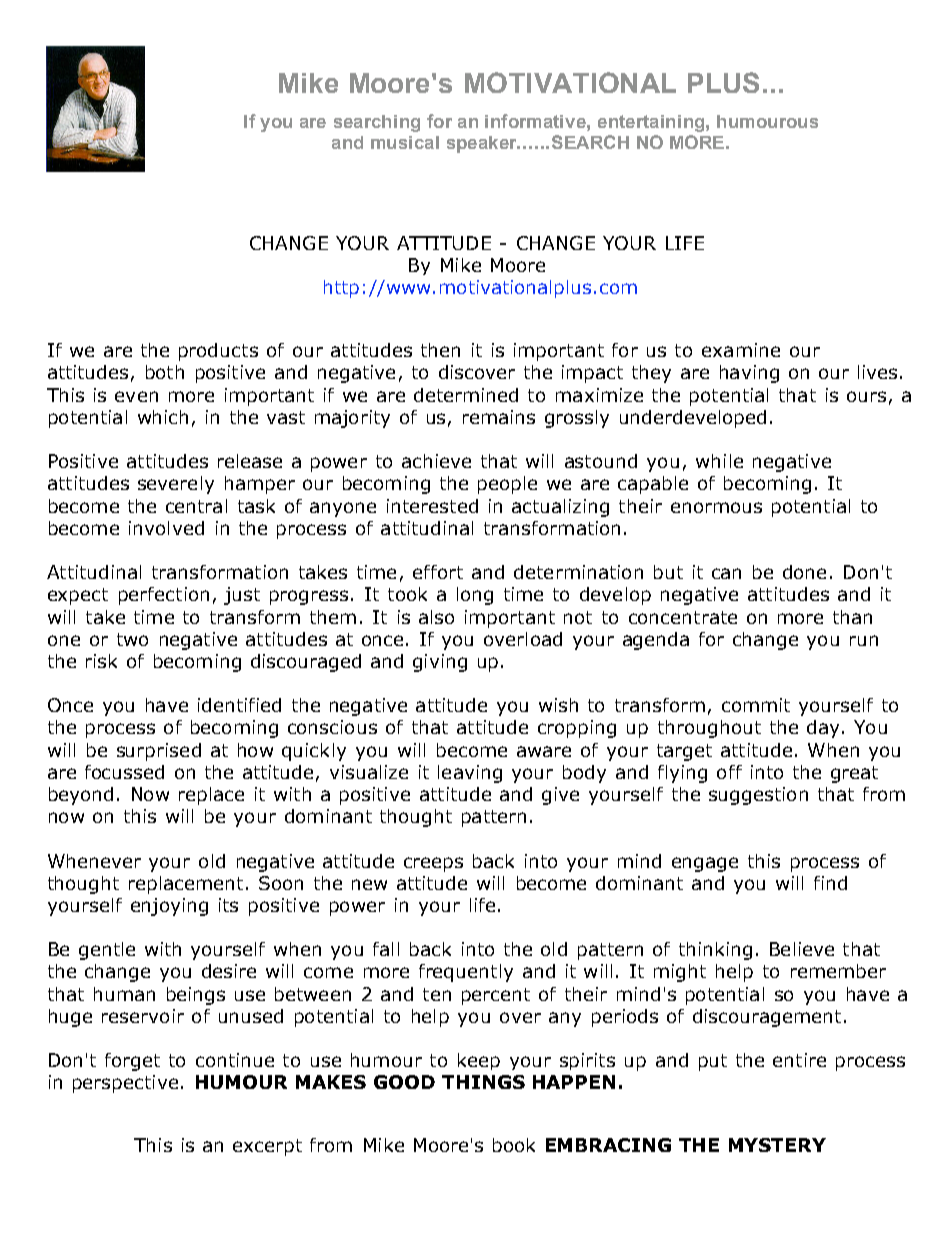 Image resolution: width=952 pixels, height=1233 pixels. What do you see at coordinates (507, 485) in the screenshot?
I see `people` at bounding box center [507, 485].
